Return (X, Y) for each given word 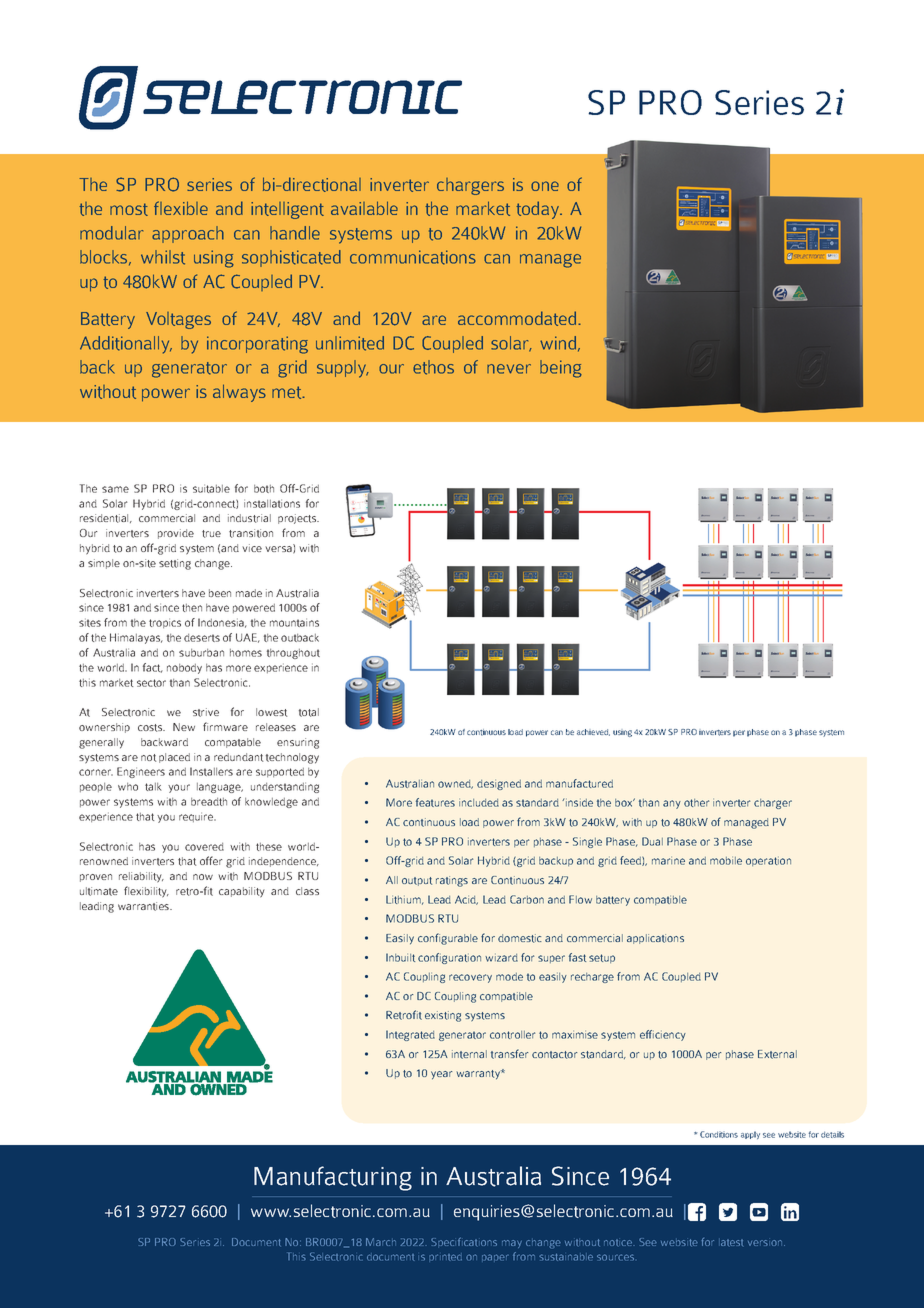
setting (175, 564)
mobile (726, 860)
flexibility (146, 892)
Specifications (464, 1242)
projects (298, 519)
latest (732, 1243)
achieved (593, 732)
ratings (452, 881)
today (539, 210)
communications (413, 257)
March (381, 1242)
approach (188, 234)
